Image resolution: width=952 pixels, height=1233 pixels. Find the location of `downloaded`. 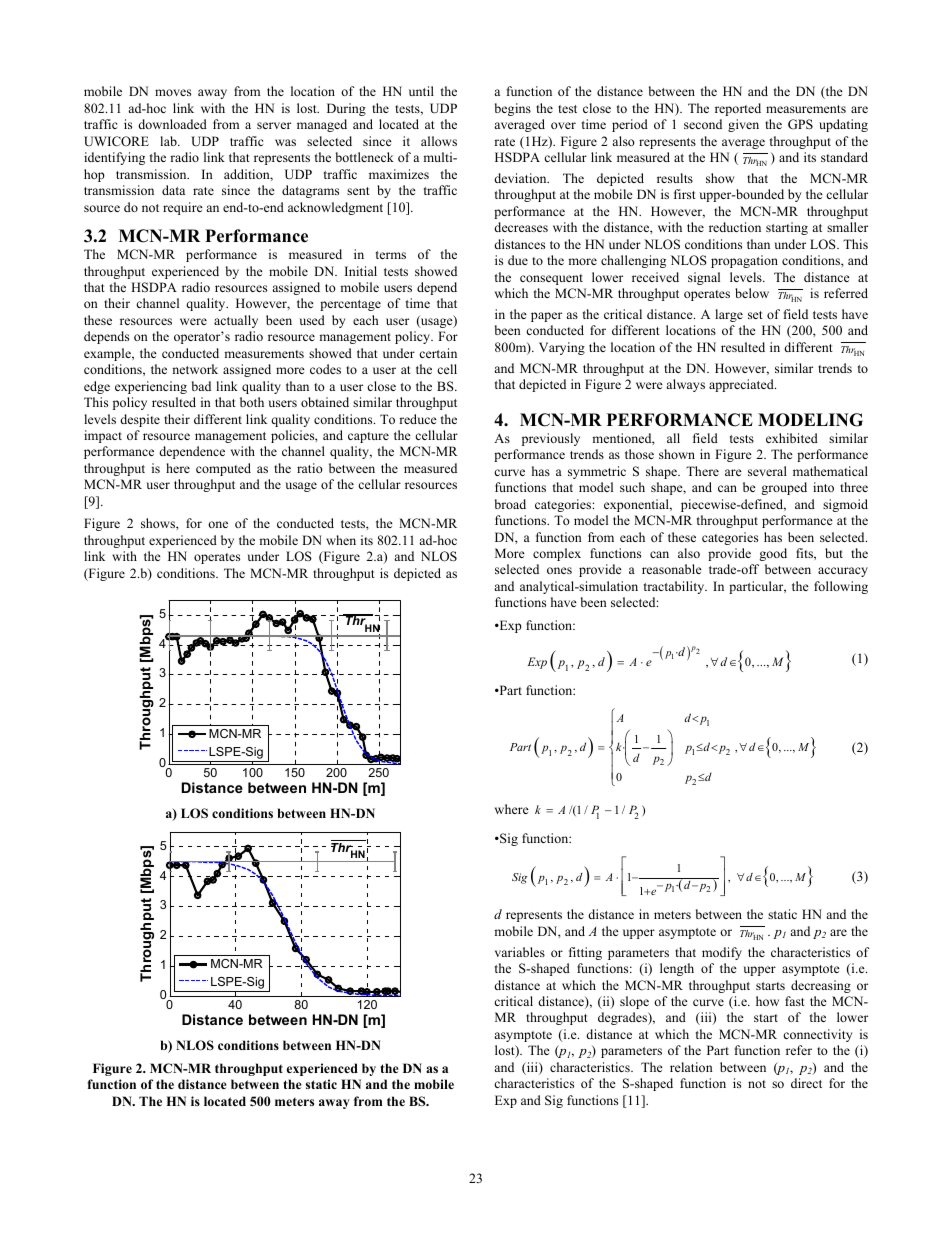

downloaded is located at coordinates (172, 124).
